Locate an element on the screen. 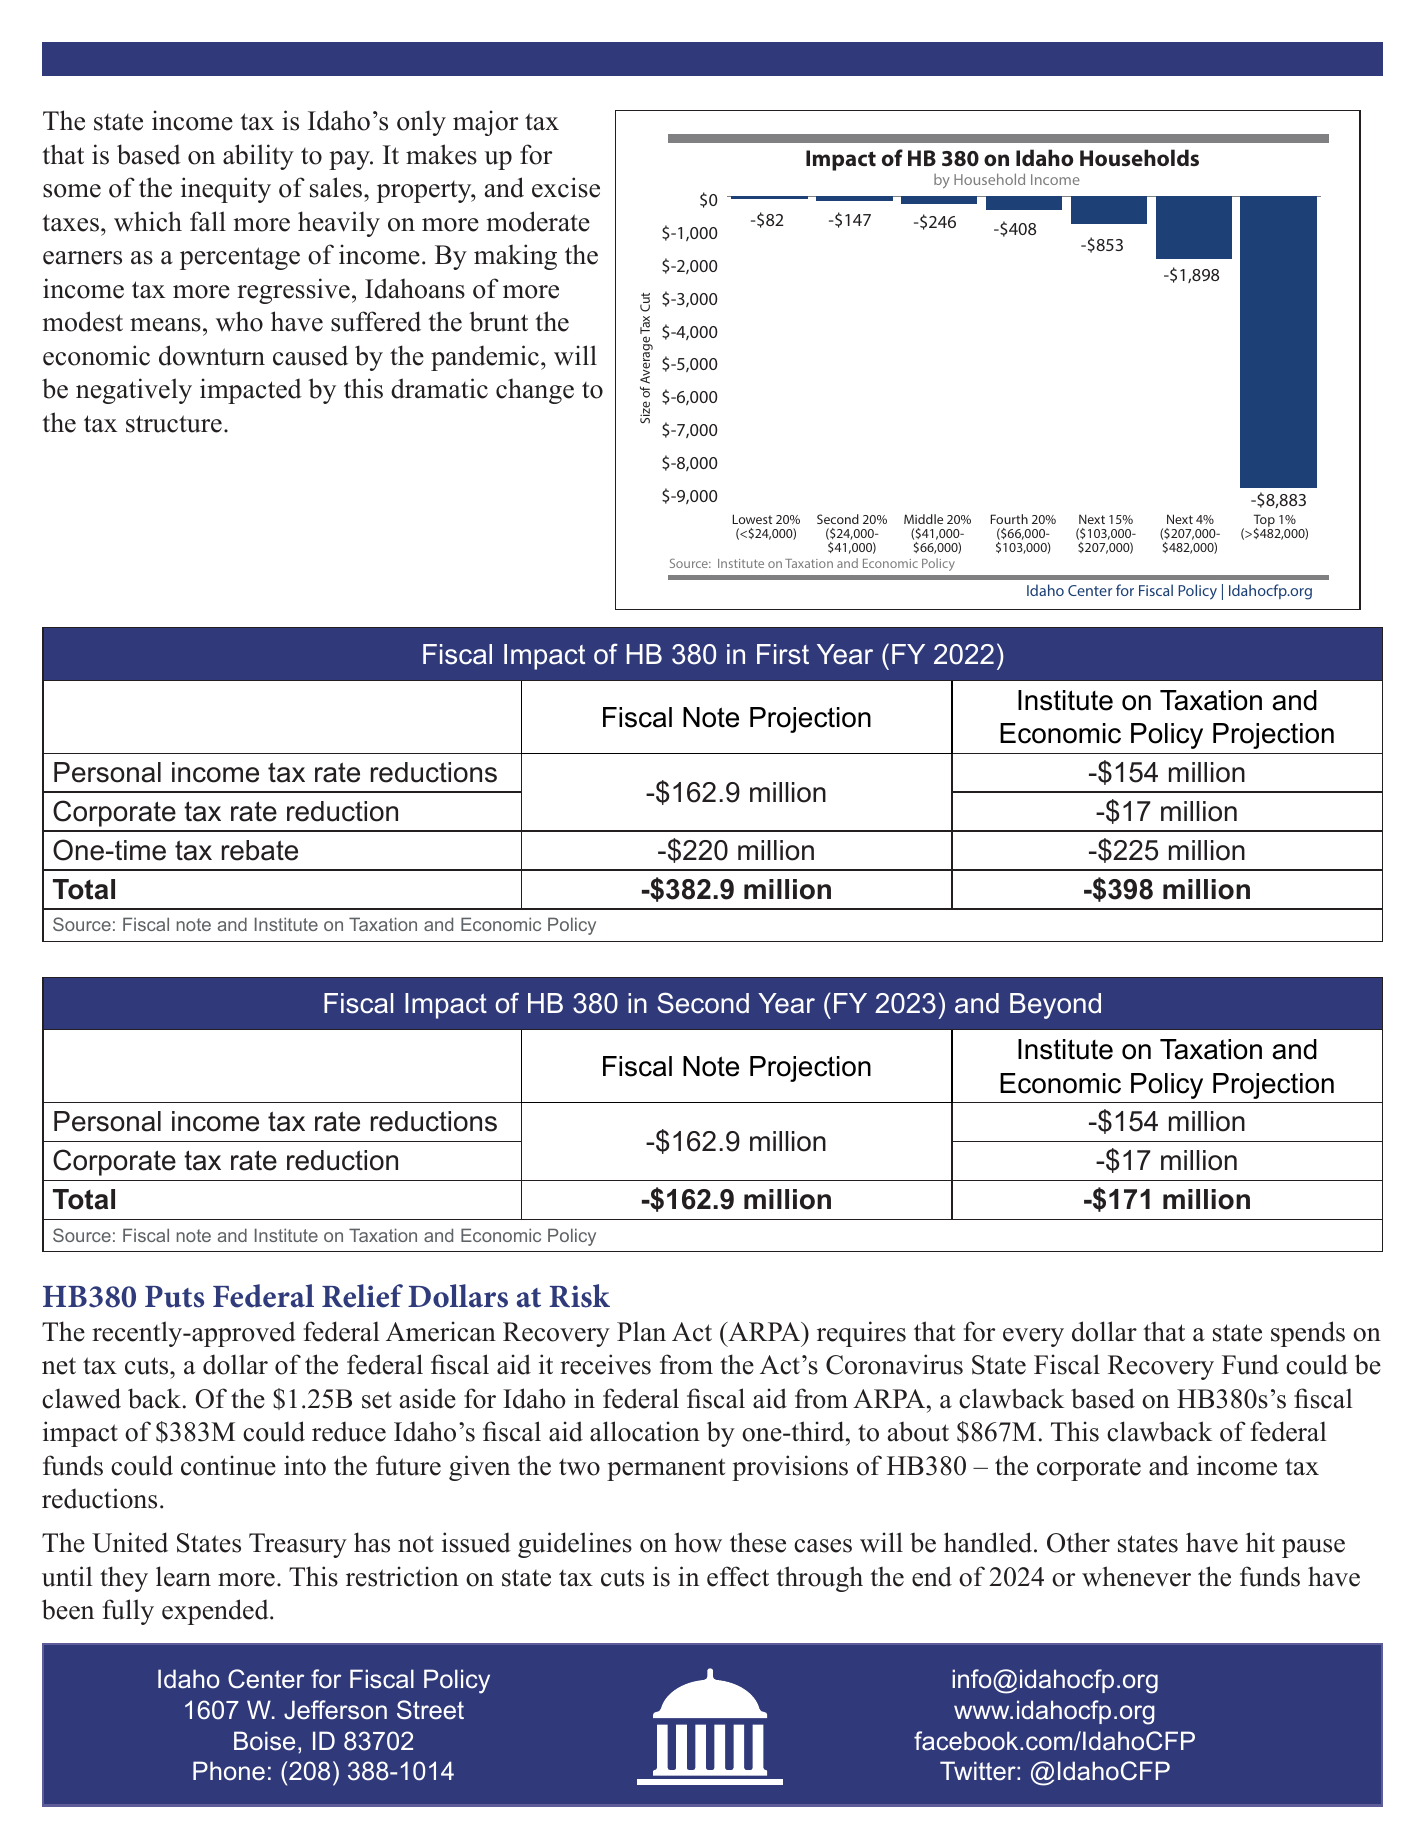 The width and height of the screenshot is (1425, 1844). excise is located at coordinates (566, 187).
